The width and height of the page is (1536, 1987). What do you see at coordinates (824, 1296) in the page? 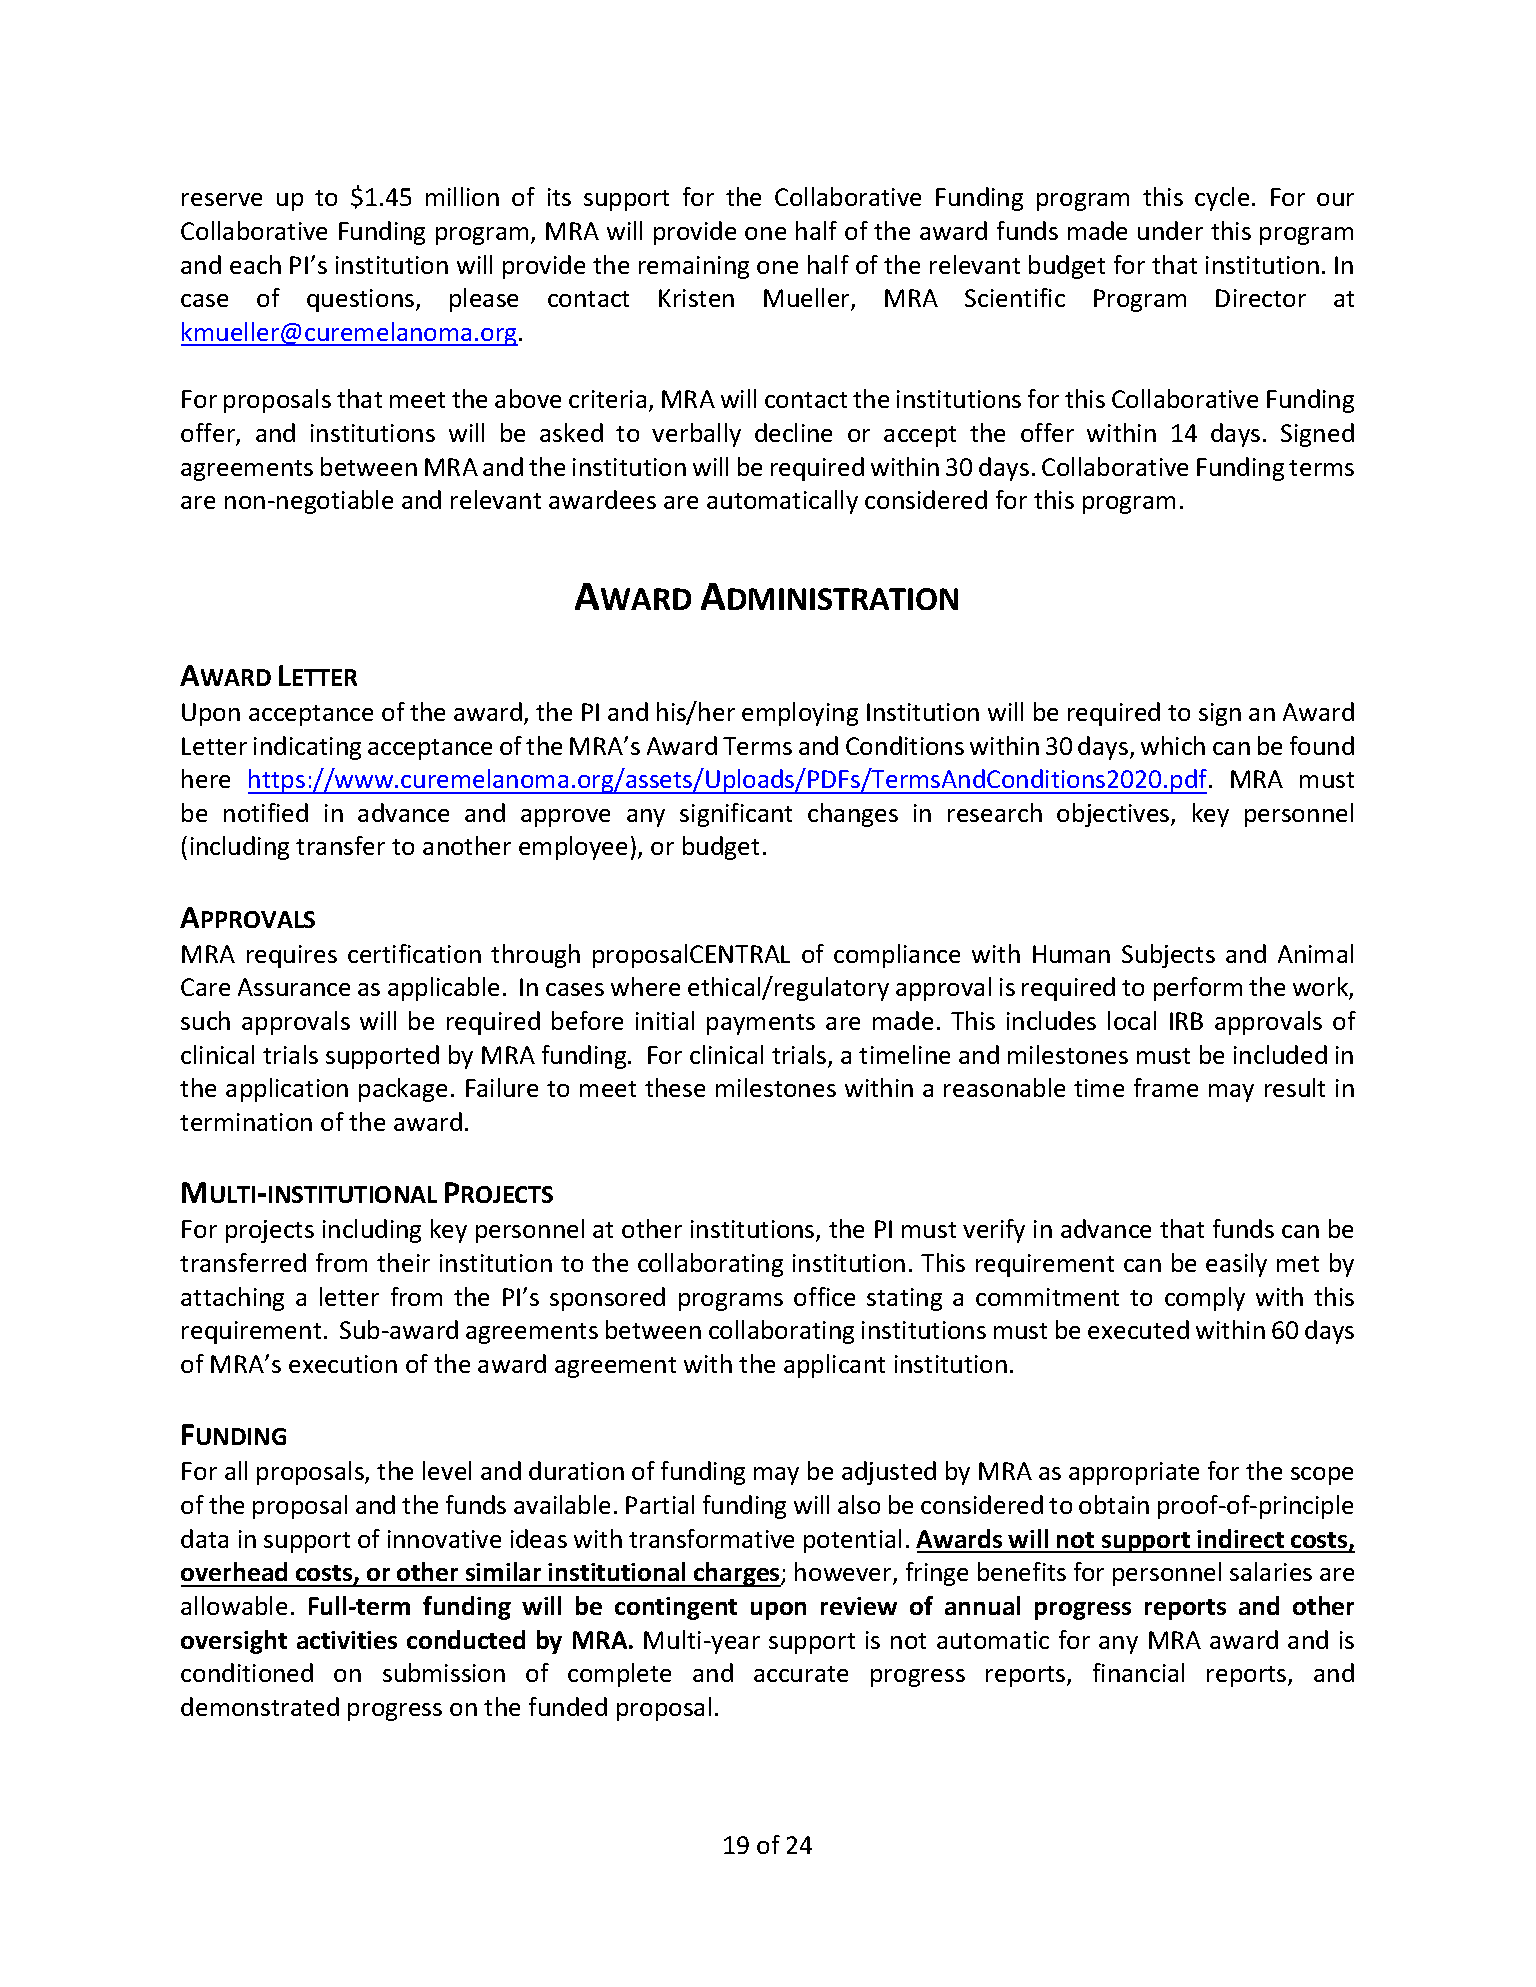
I see `office` at bounding box center [824, 1296].
